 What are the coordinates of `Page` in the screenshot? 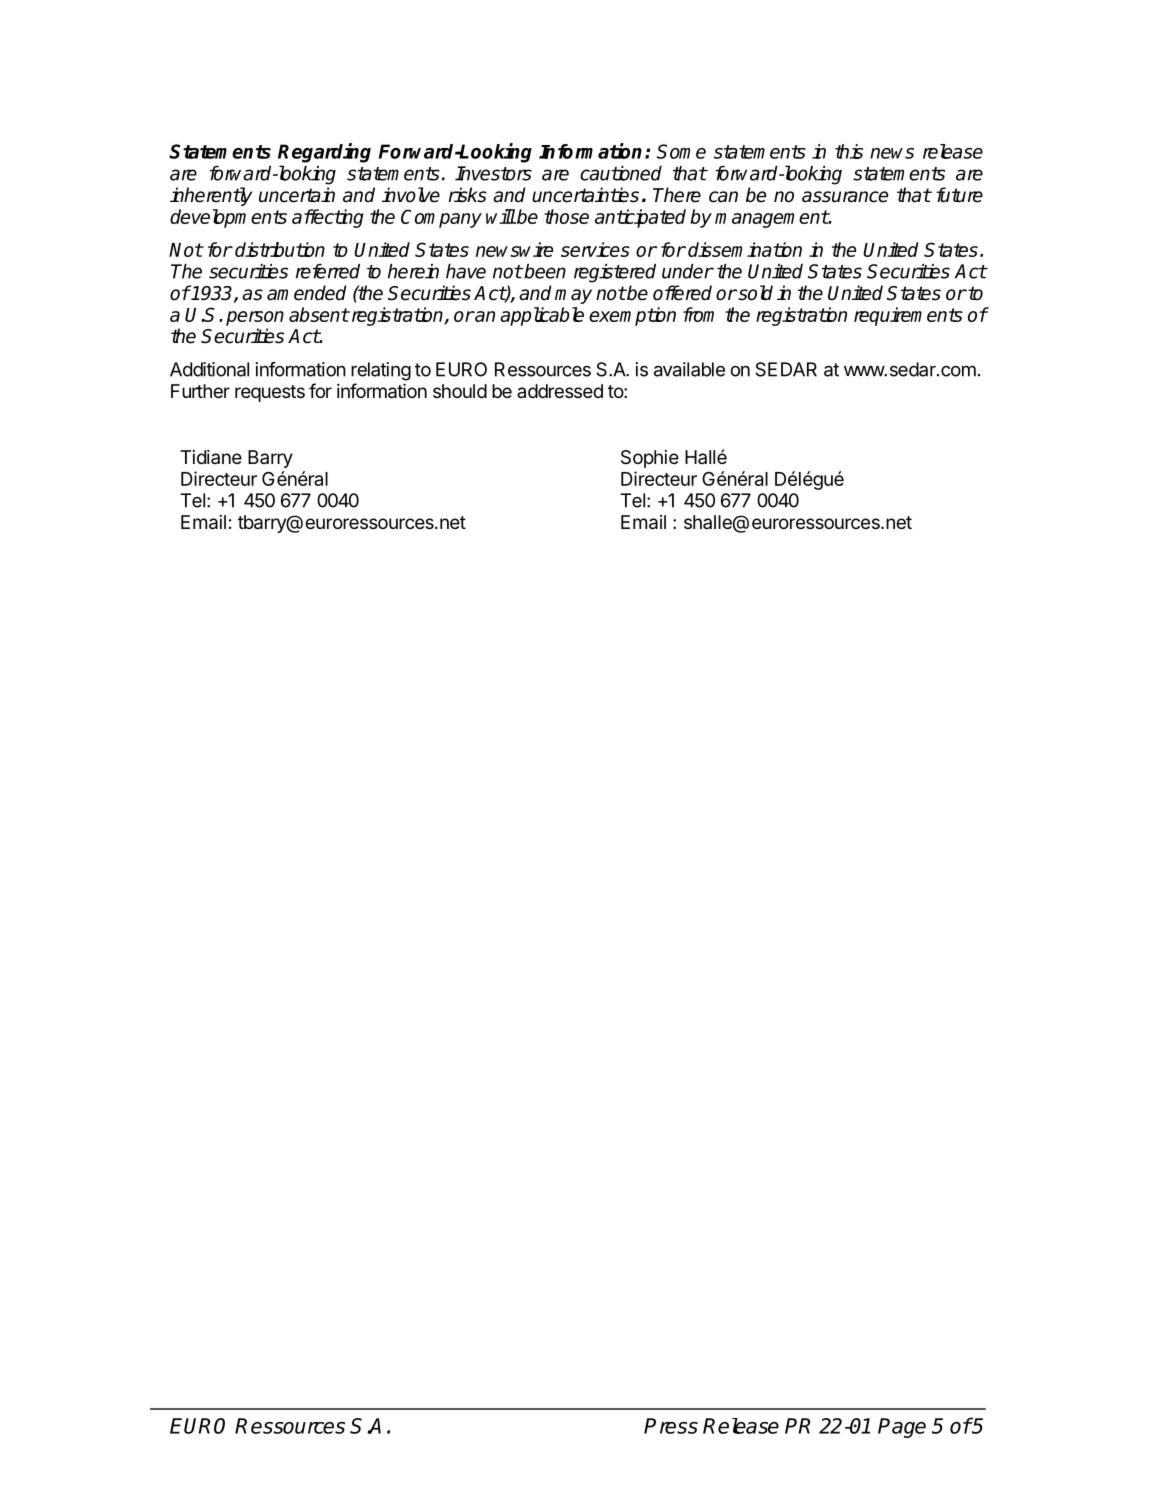 It's located at (902, 1428).
